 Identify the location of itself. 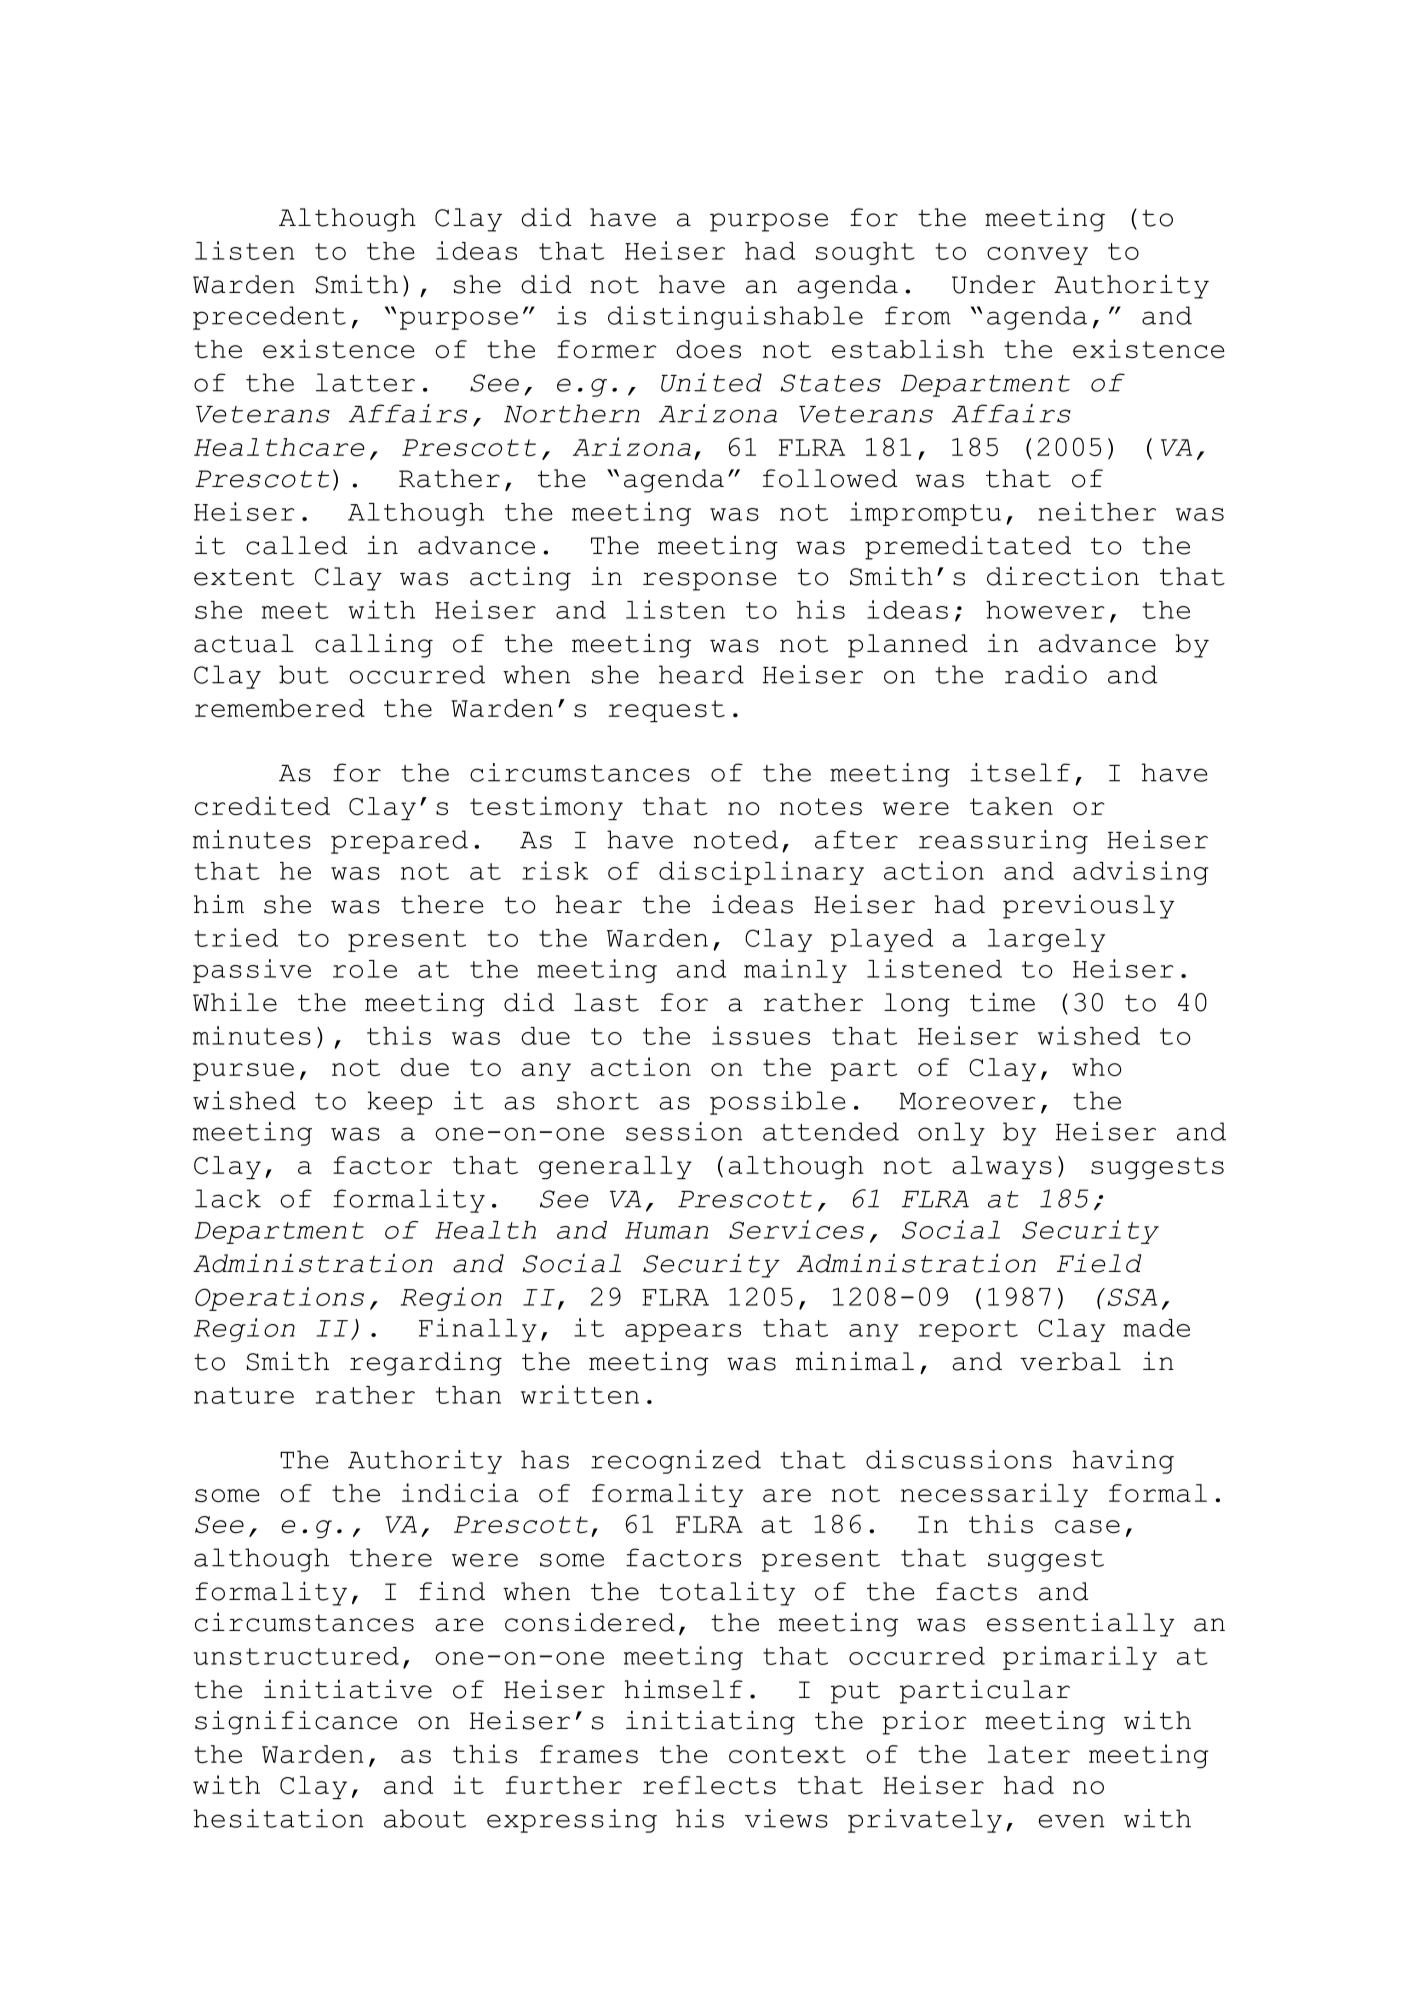
(1020, 772).
